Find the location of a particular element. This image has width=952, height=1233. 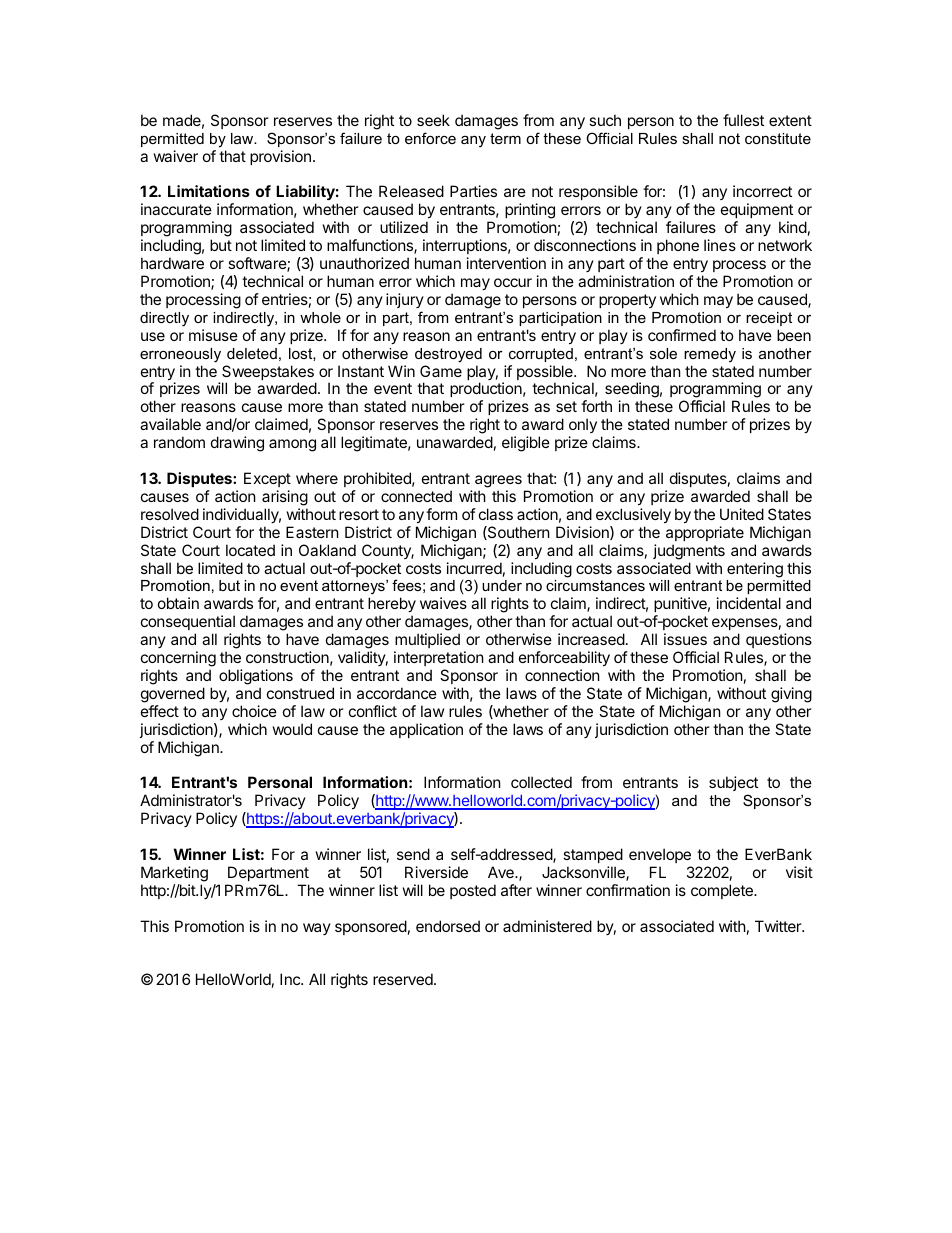

term is located at coordinates (505, 138).
